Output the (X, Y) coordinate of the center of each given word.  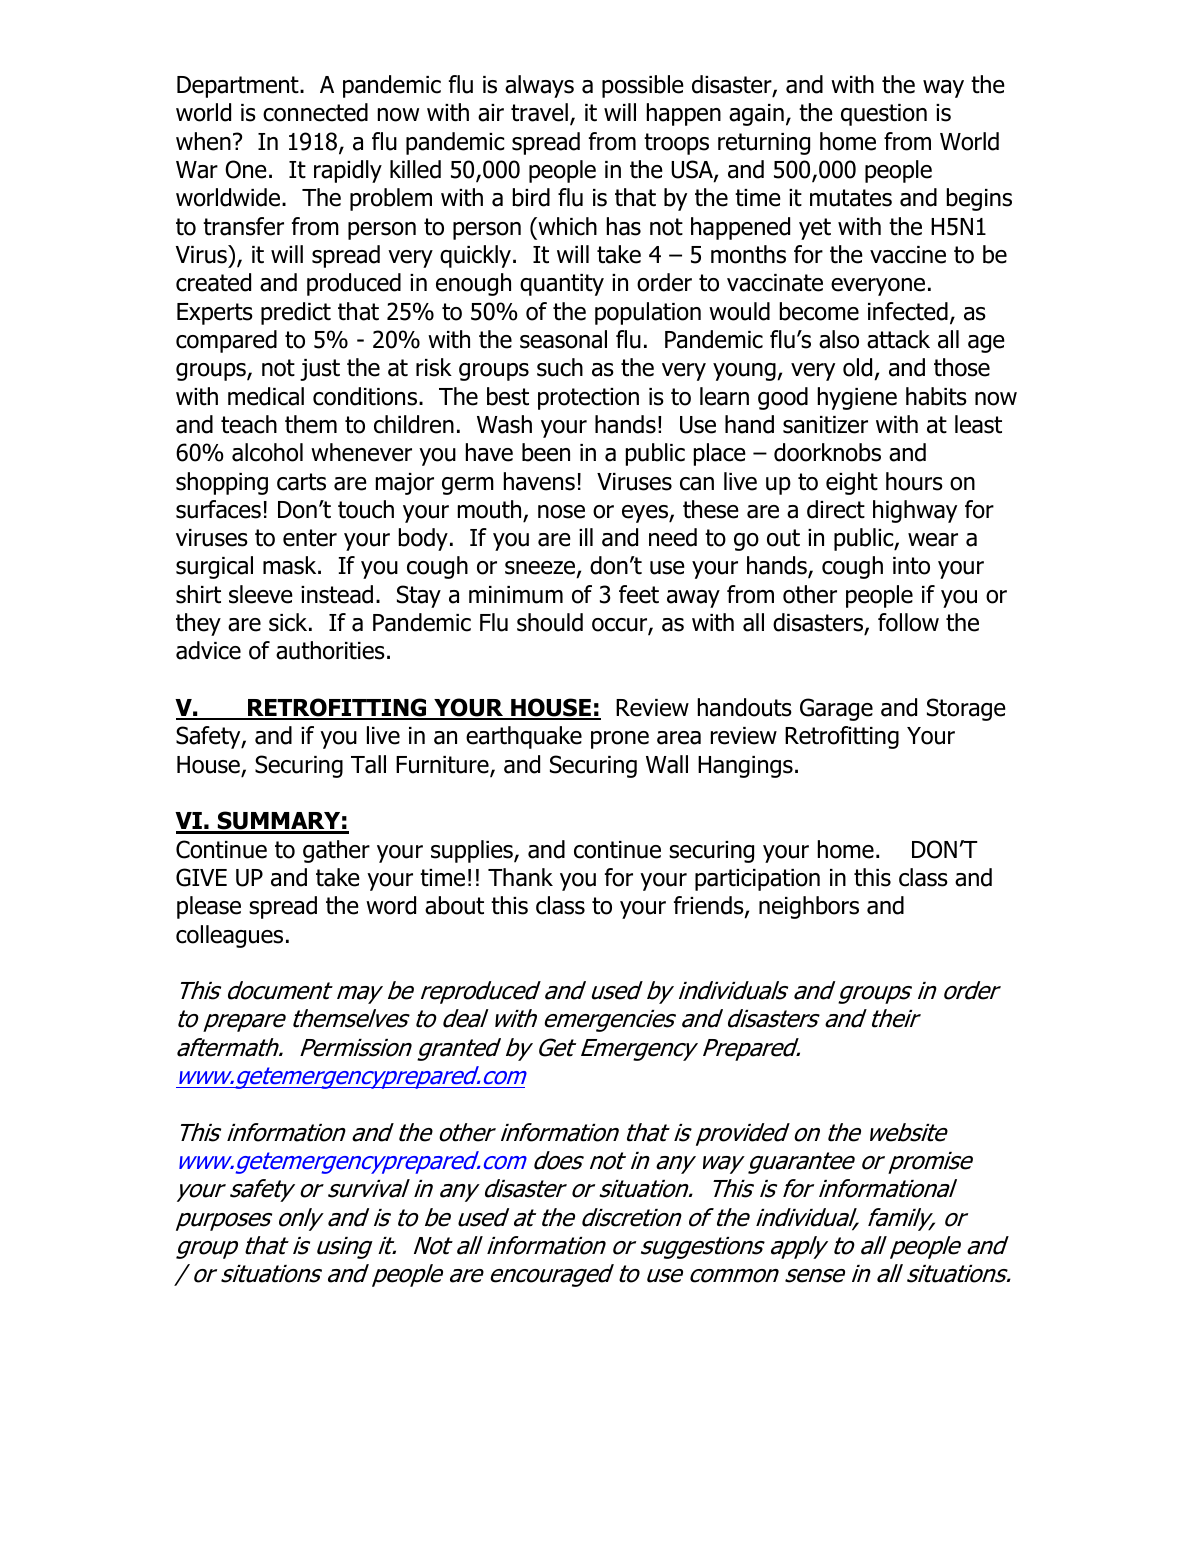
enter (310, 538)
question (884, 115)
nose (561, 512)
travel (539, 112)
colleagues (229, 936)
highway (915, 511)
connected (315, 112)
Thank (520, 877)
